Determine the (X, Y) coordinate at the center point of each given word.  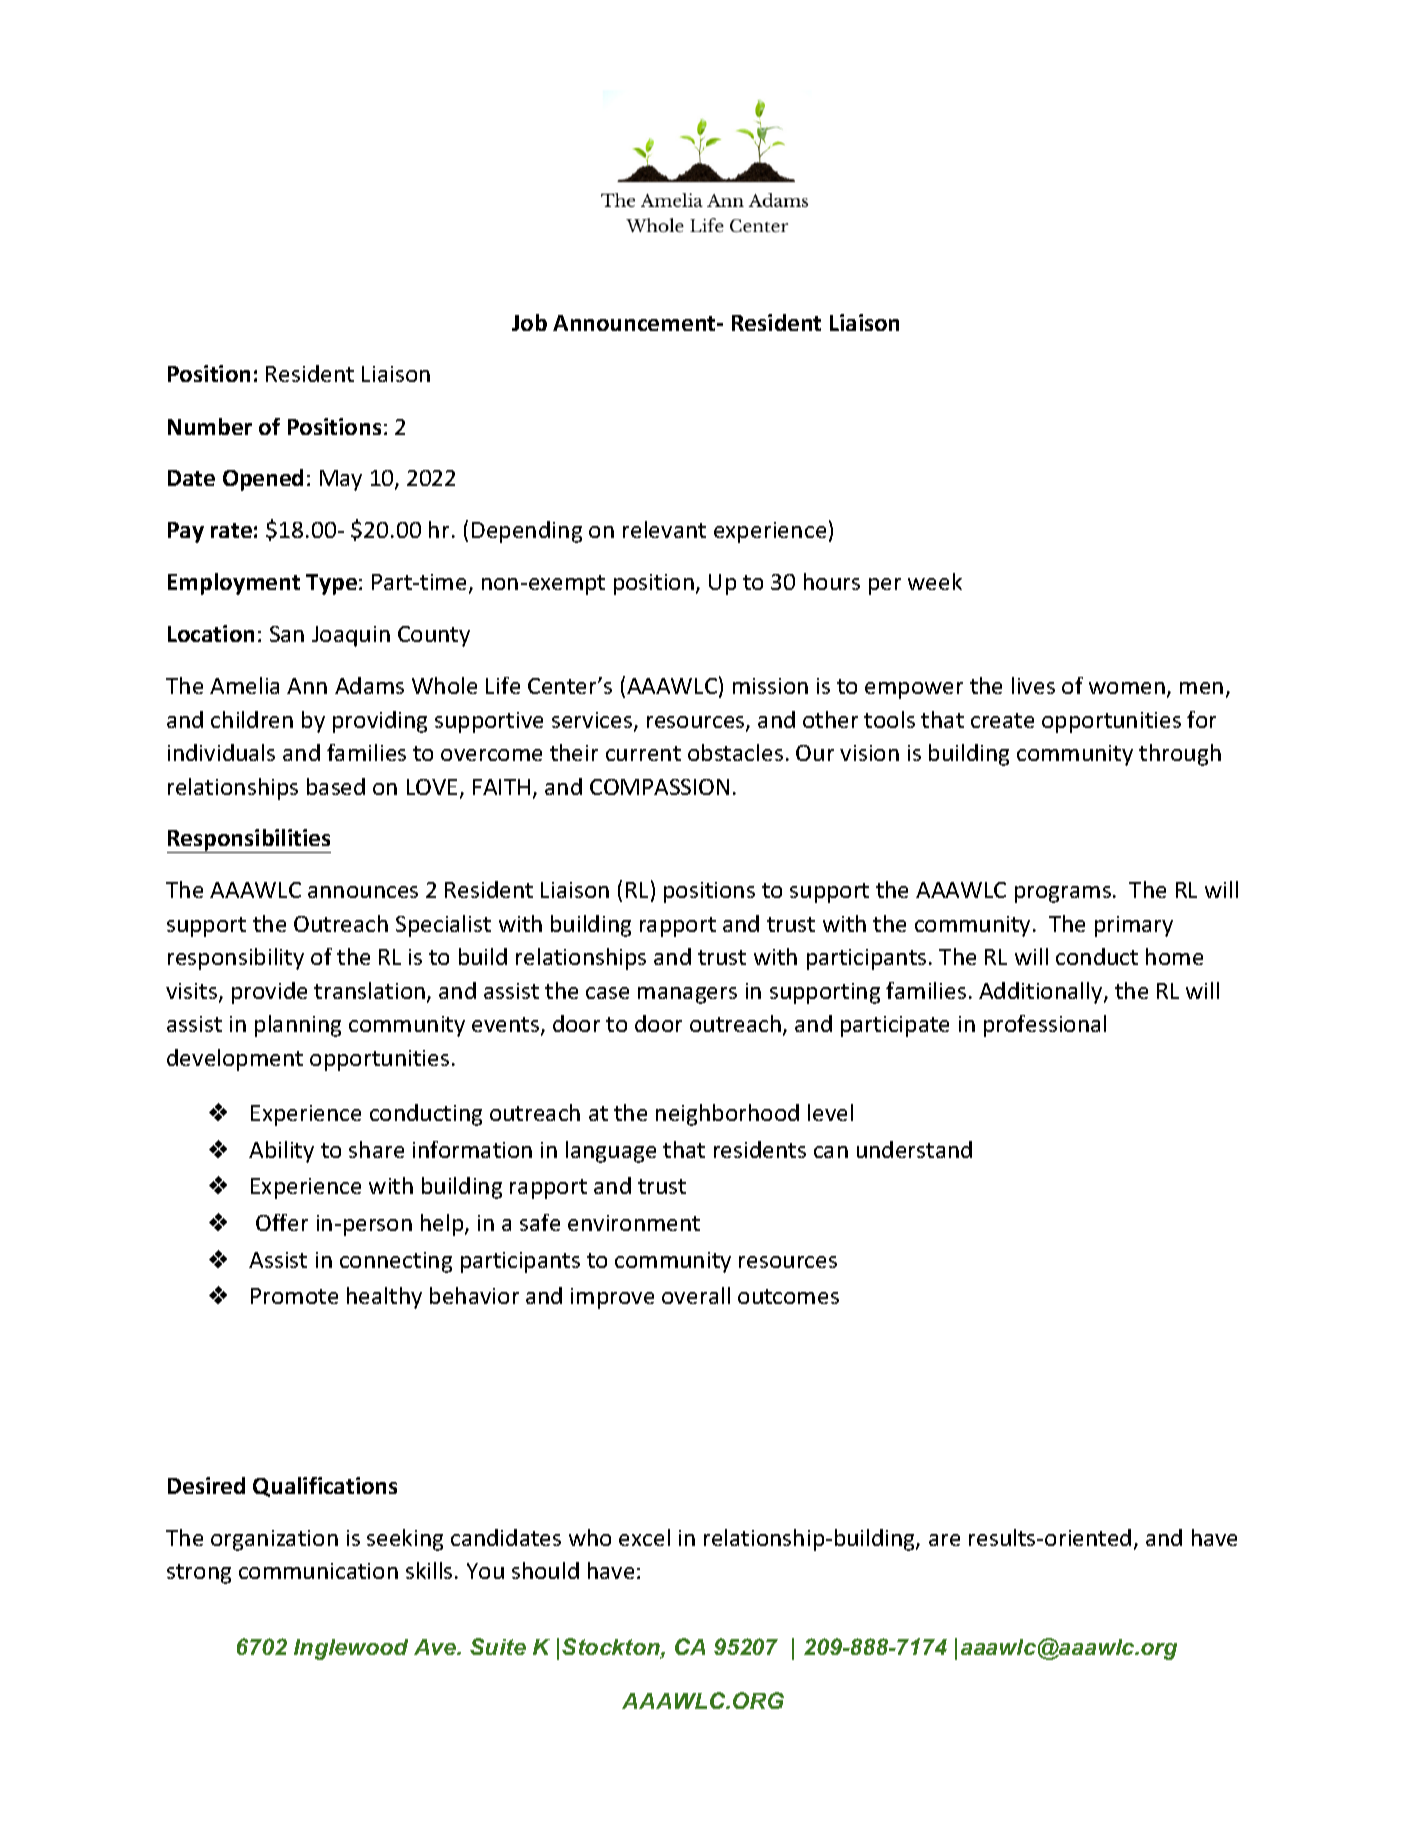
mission (770, 686)
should (545, 1570)
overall (696, 1295)
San (287, 634)
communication (318, 1571)
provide (269, 993)
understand (914, 1149)
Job (529, 322)
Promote (294, 1296)
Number (210, 426)
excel (644, 1537)
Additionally (1042, 993)
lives (1033, 685)
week (935, 581)
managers (687, 995)
